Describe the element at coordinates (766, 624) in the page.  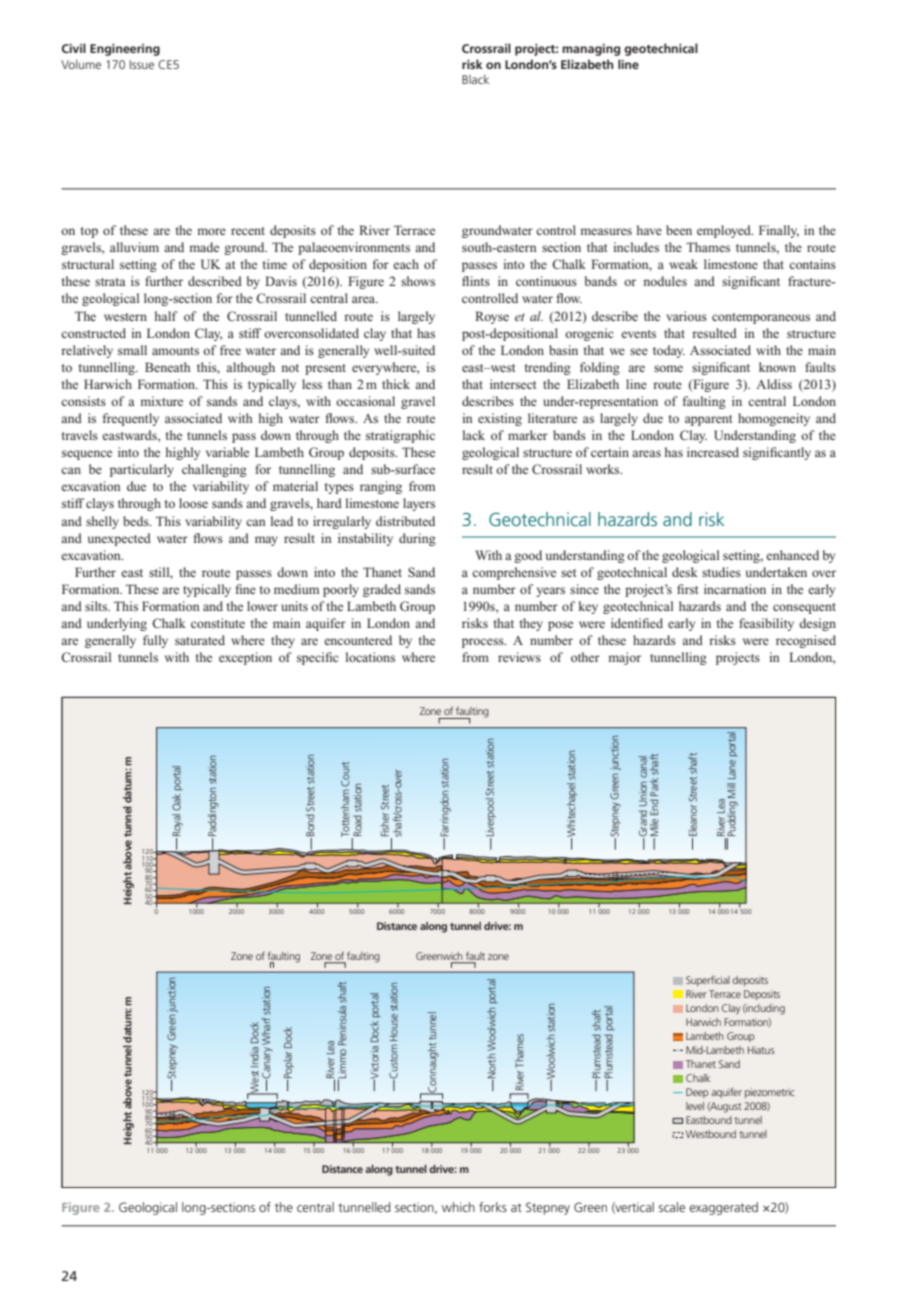
I see `feasibility` at that location.
